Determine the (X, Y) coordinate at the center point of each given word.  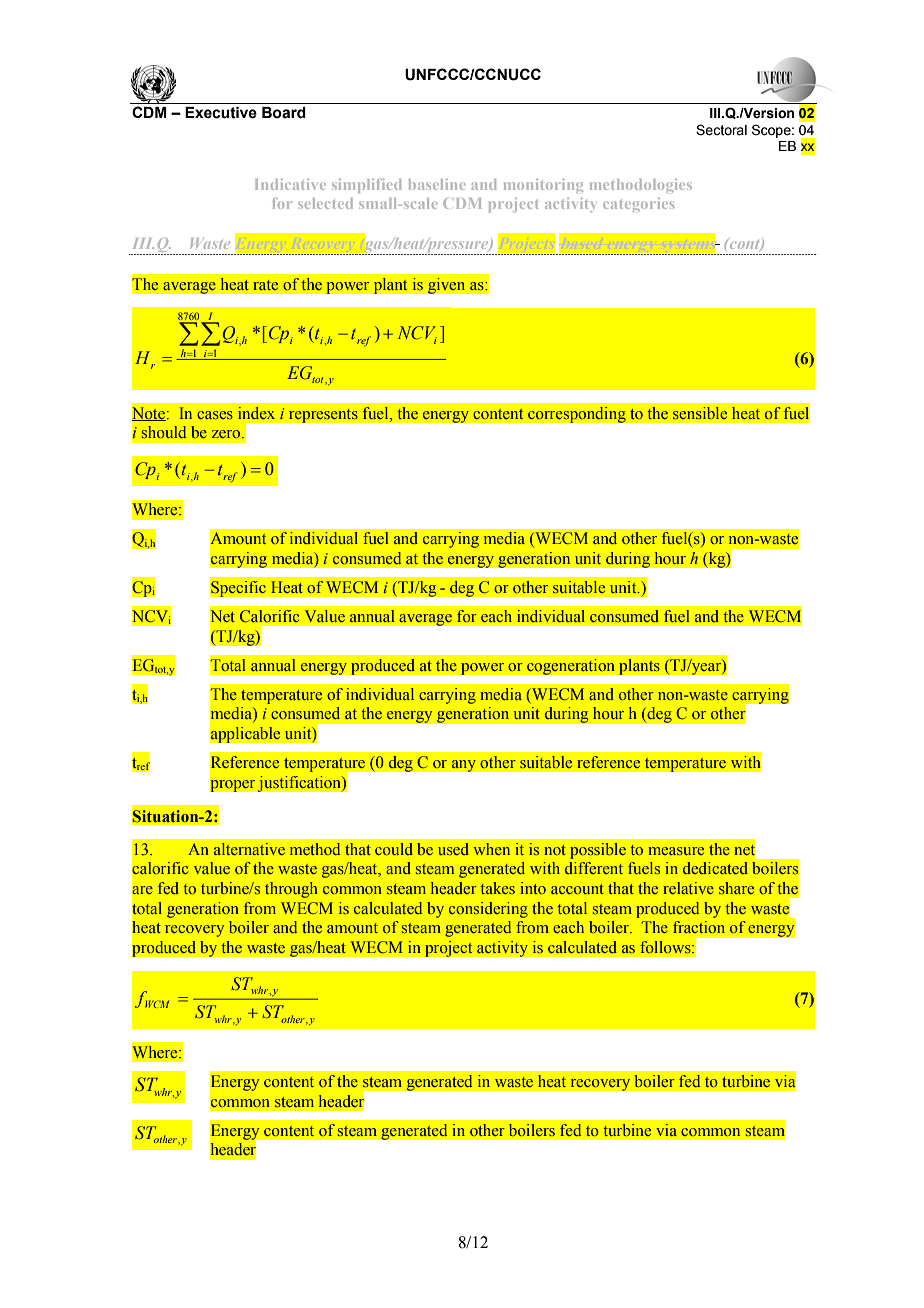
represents (323, 415)
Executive (221, 113)
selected (325, 203)
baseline (437, 184)
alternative (249, 849)
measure (676, 851)
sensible (700, 413)
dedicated (715, 868)
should (164, 432)
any (463, 766)
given (447, 286)
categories (638, 205)
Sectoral (721, 130)
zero (227, 434)
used (453, 849)
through (291, 890)
